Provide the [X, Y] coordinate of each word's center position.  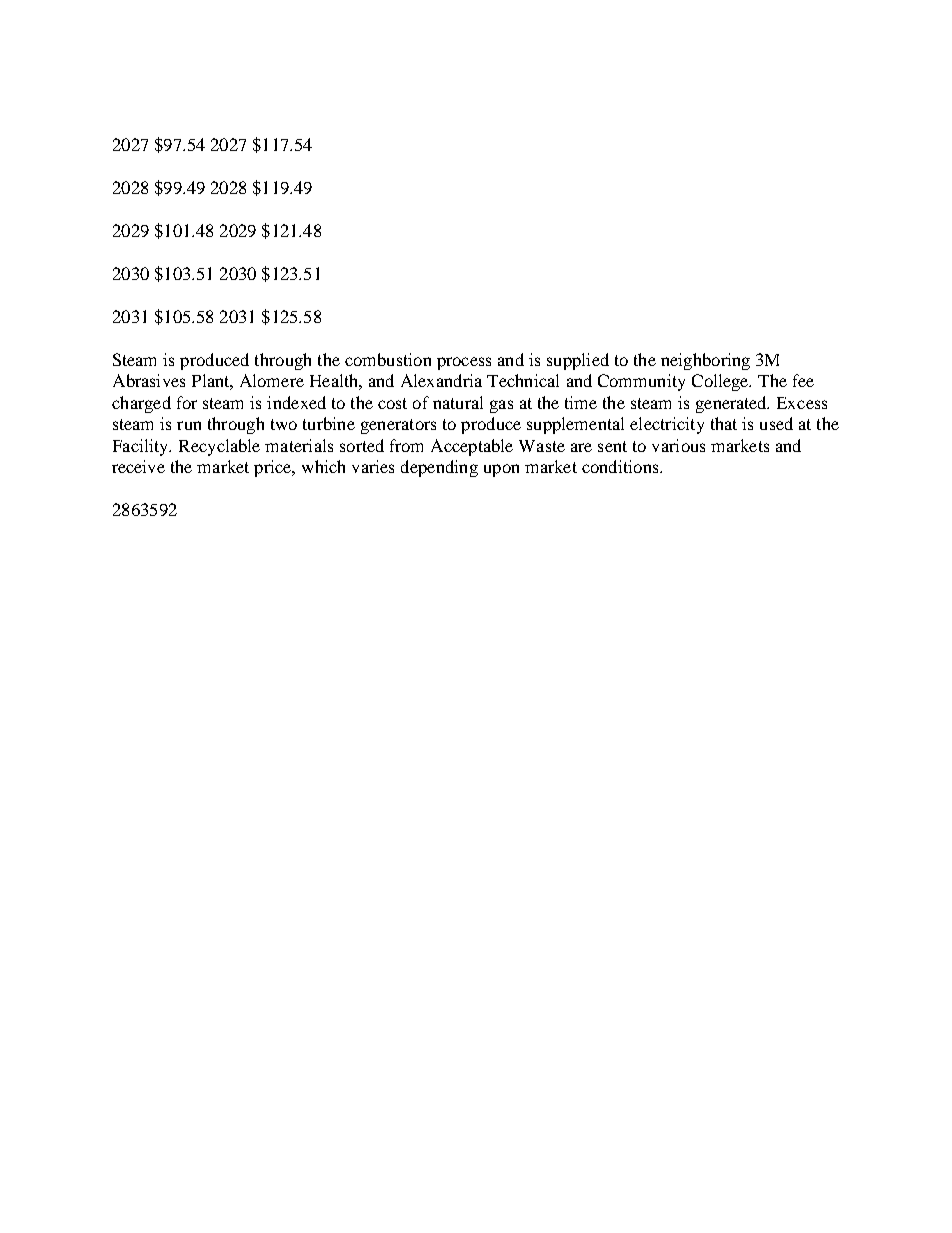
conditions [621, 466]
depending [439, 468]
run [189, 425]
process [464, 363]
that [724, 423]
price [274, 468]
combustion [388, 359]
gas [501, 406]
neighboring [705, 361]
